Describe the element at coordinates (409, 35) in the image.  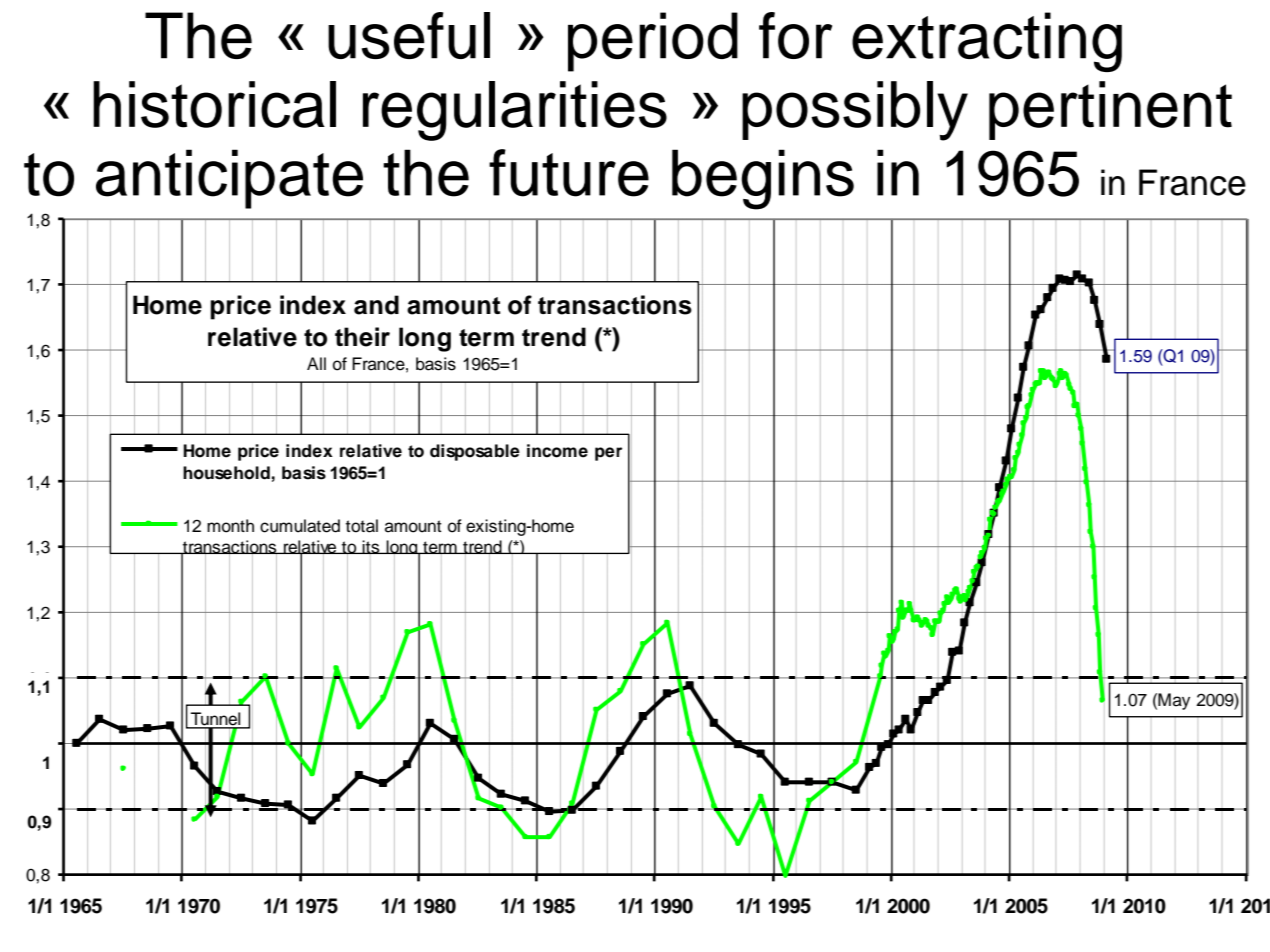
I see `useful` at that location.
